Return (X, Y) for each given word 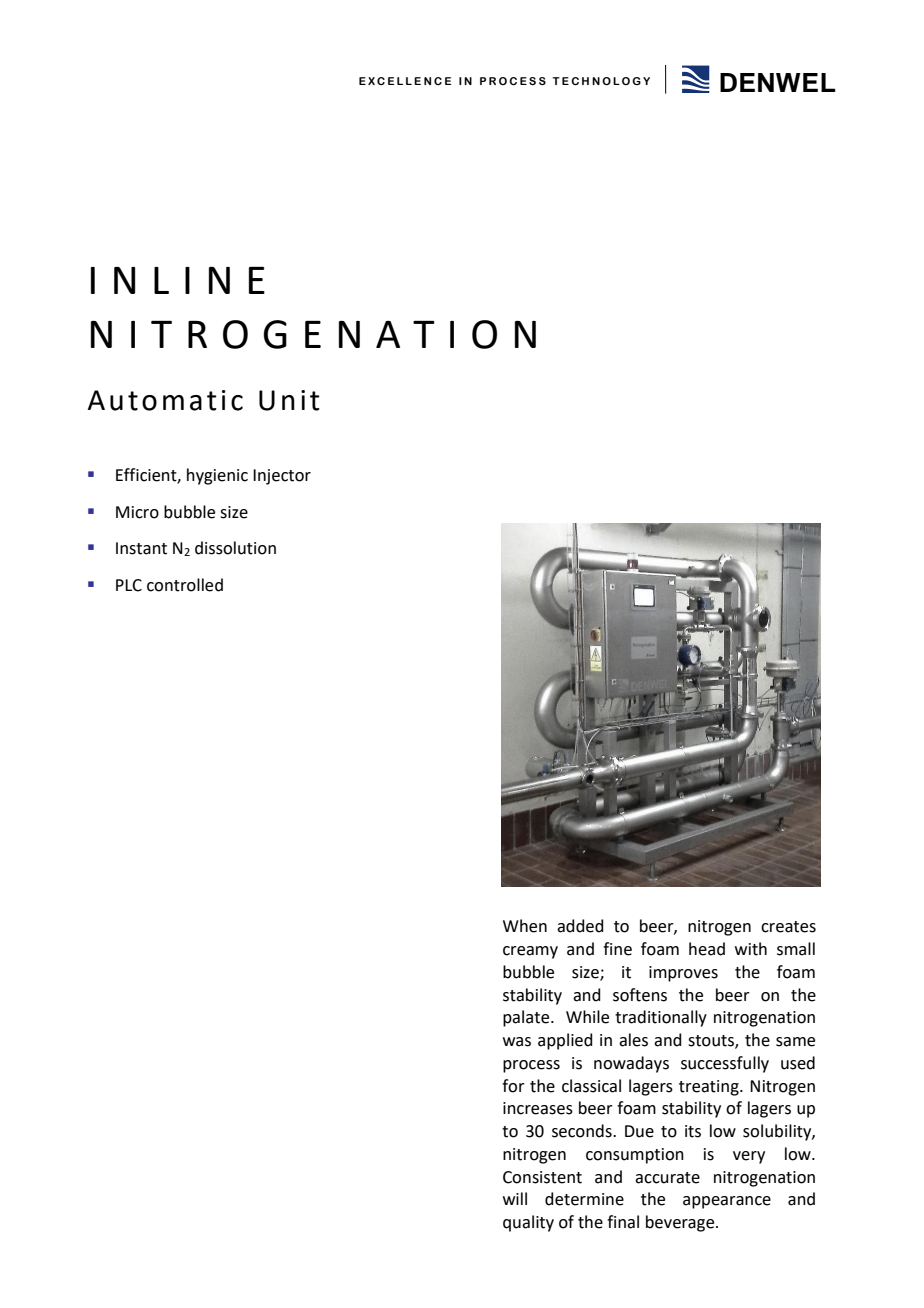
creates (788, 927)
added (580, 926)
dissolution (235, 548)
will (515, 1198)
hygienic (217, 476)
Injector (282, 477)
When (525, 926)
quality (528, 1223)
